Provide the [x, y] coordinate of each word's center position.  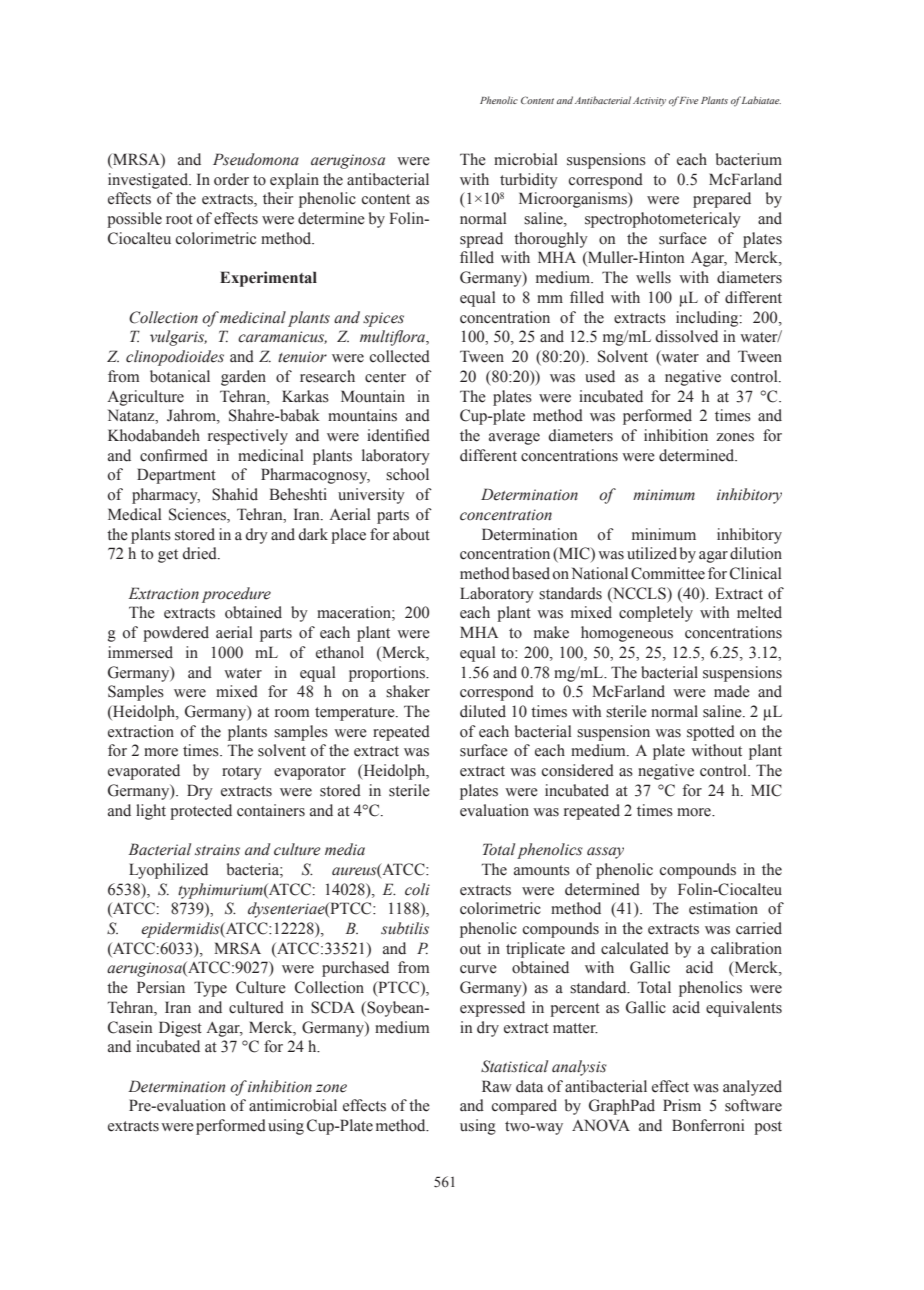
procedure [236, 595]
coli [417, 889]
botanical [180, 376]
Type [210, 989]
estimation [723, 908]
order [231, 179]
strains [217, 850]
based [531, 573]
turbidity [529, 181]
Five [688, 100]
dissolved [686, 336]
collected [400, 356]
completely [656, 614]
